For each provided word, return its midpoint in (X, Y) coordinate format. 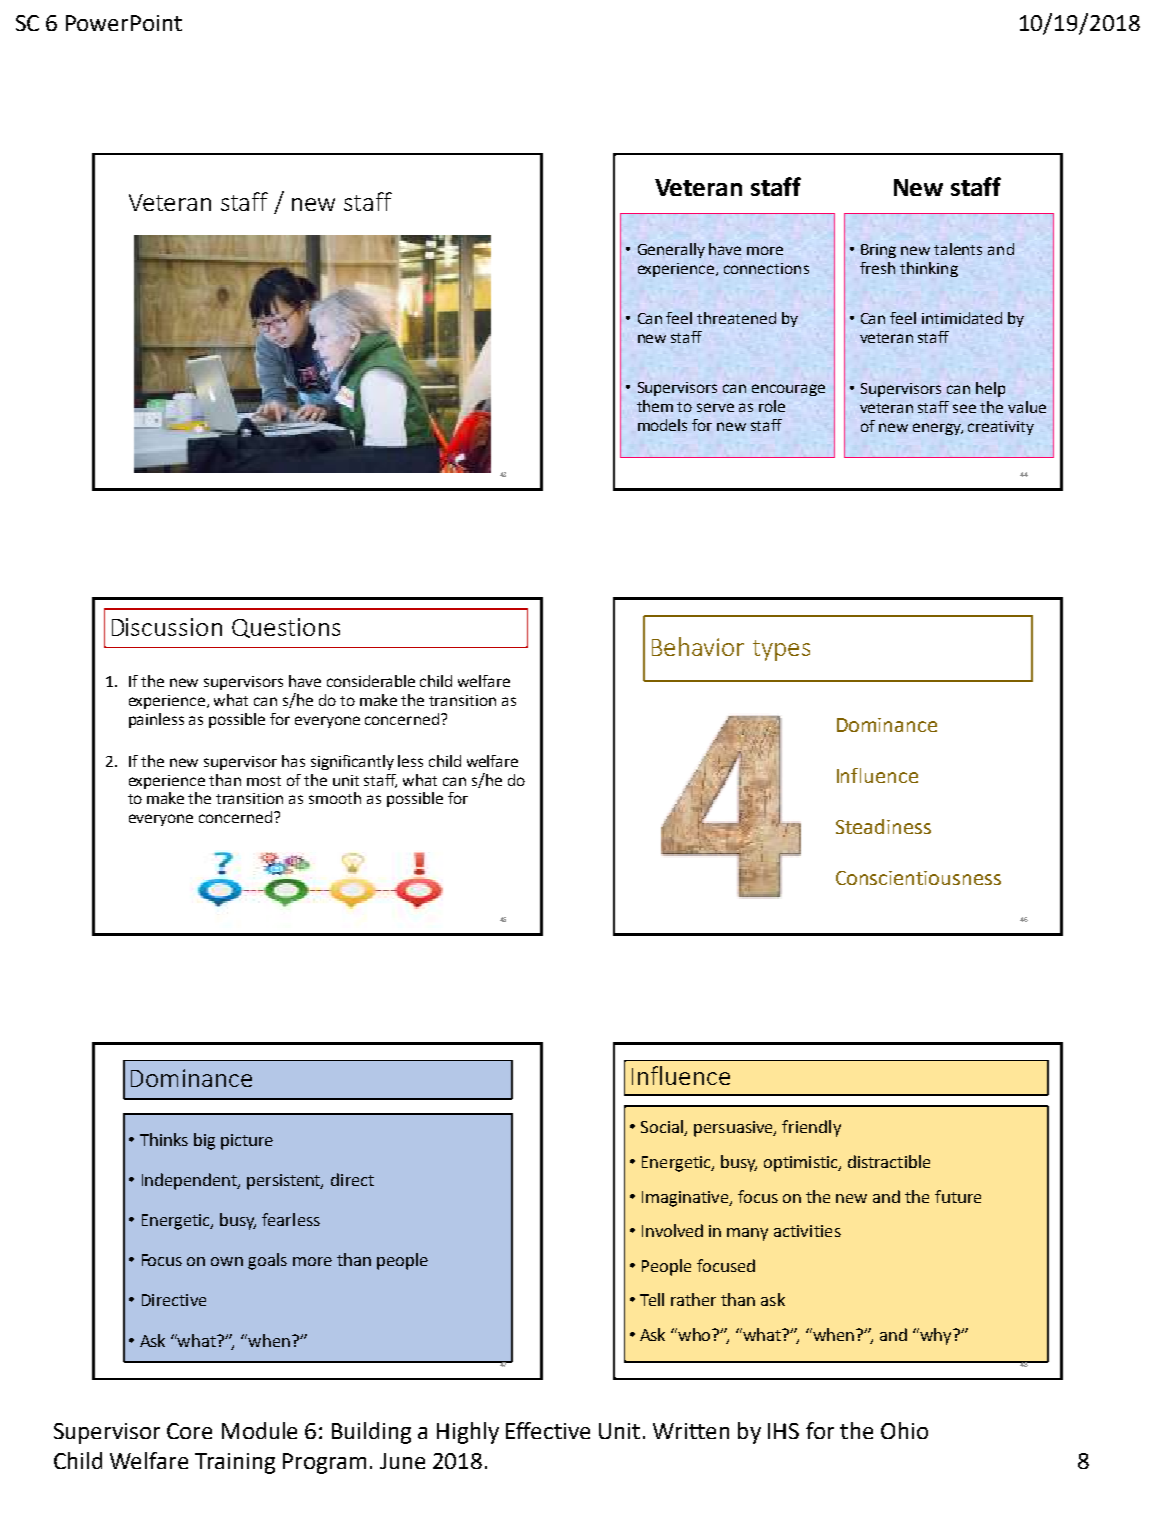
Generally (671, 250)
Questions (286, 628)
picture (247, 1142)
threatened (736, 318)
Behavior (698, 646)
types (781, 650)
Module (259, 1430)
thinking (929, 269)
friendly (811, 1128)
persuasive (734, 1129)
